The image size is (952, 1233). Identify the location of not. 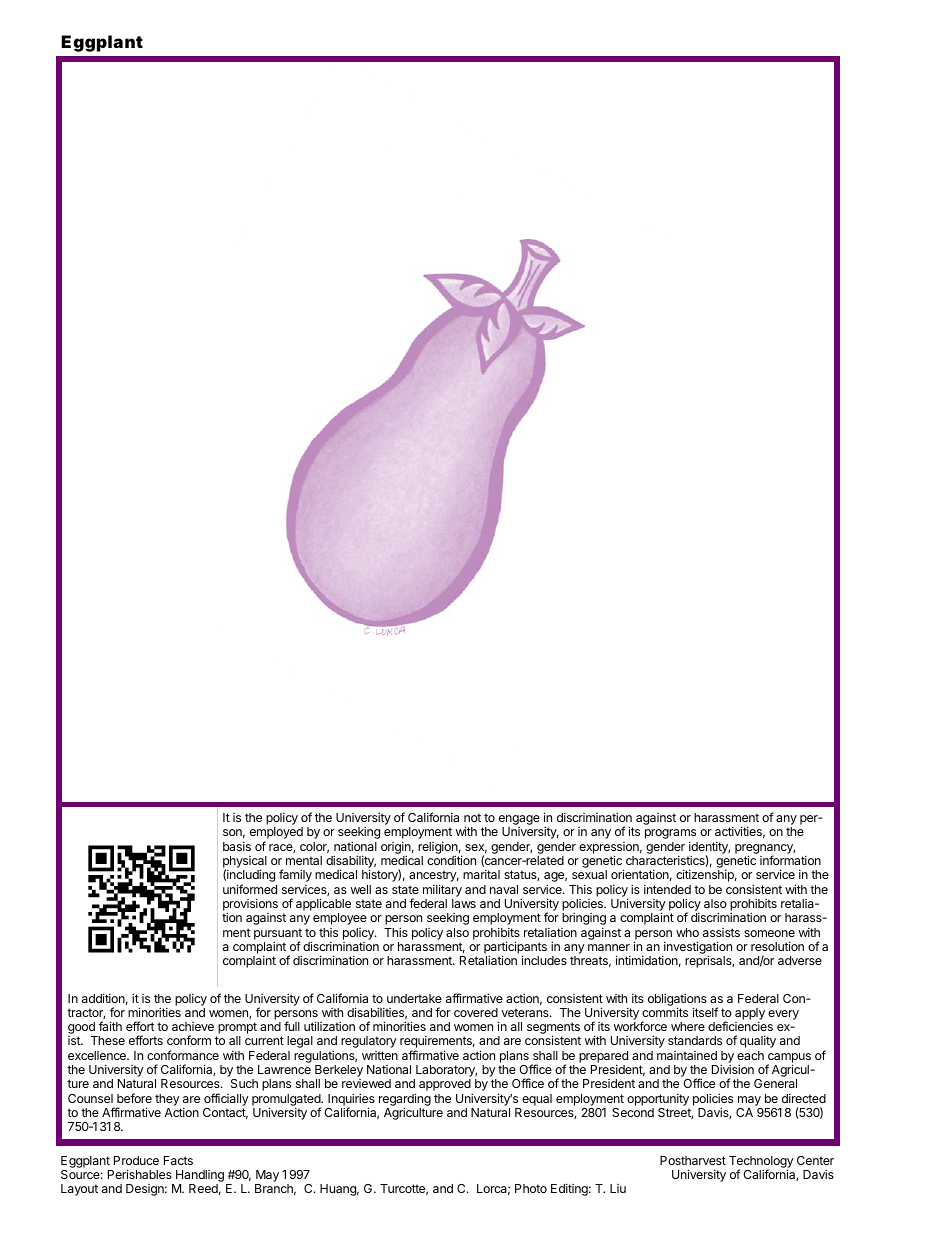
(472, 817).
